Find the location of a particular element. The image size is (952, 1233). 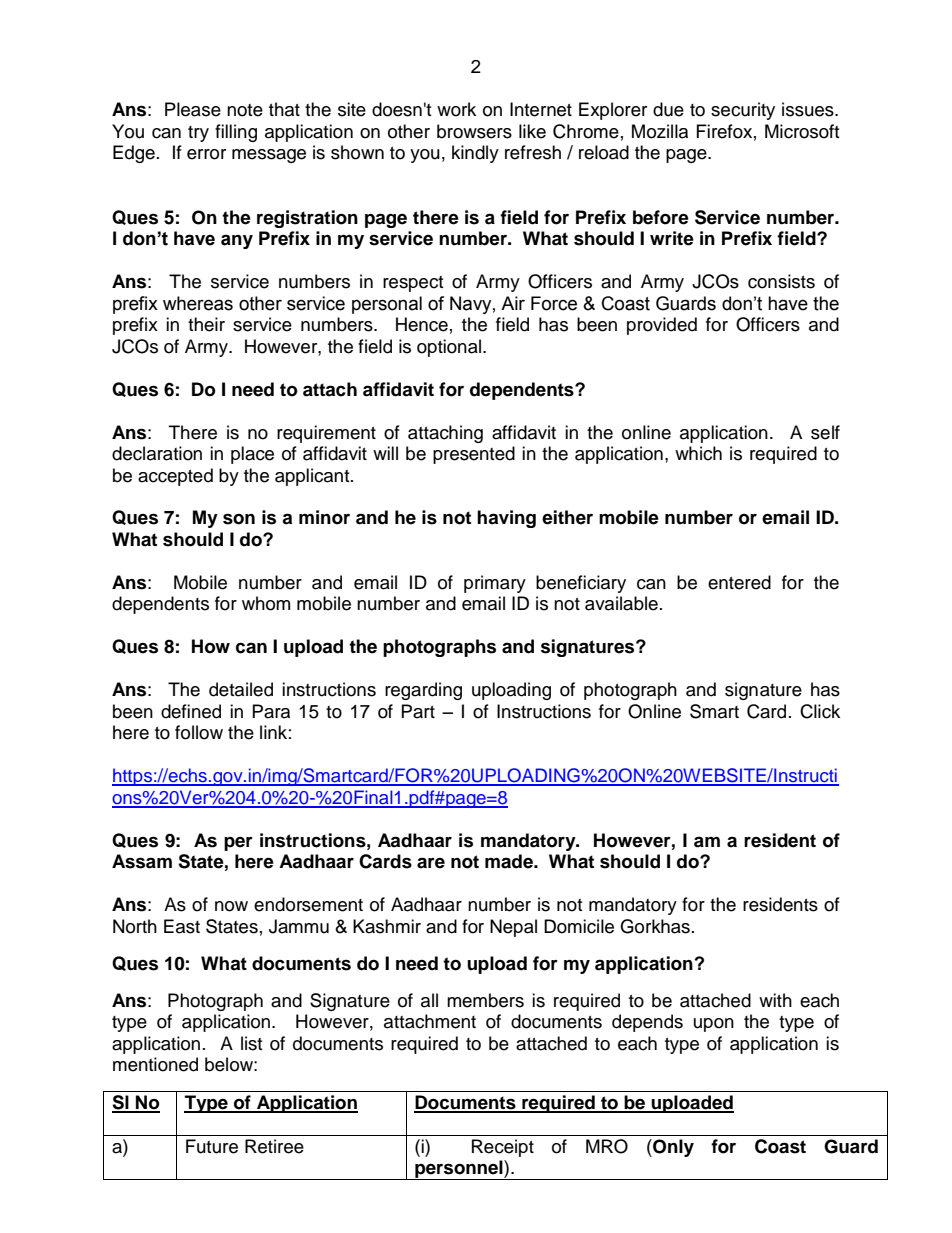

primary is located at coordinates (495, 584).
